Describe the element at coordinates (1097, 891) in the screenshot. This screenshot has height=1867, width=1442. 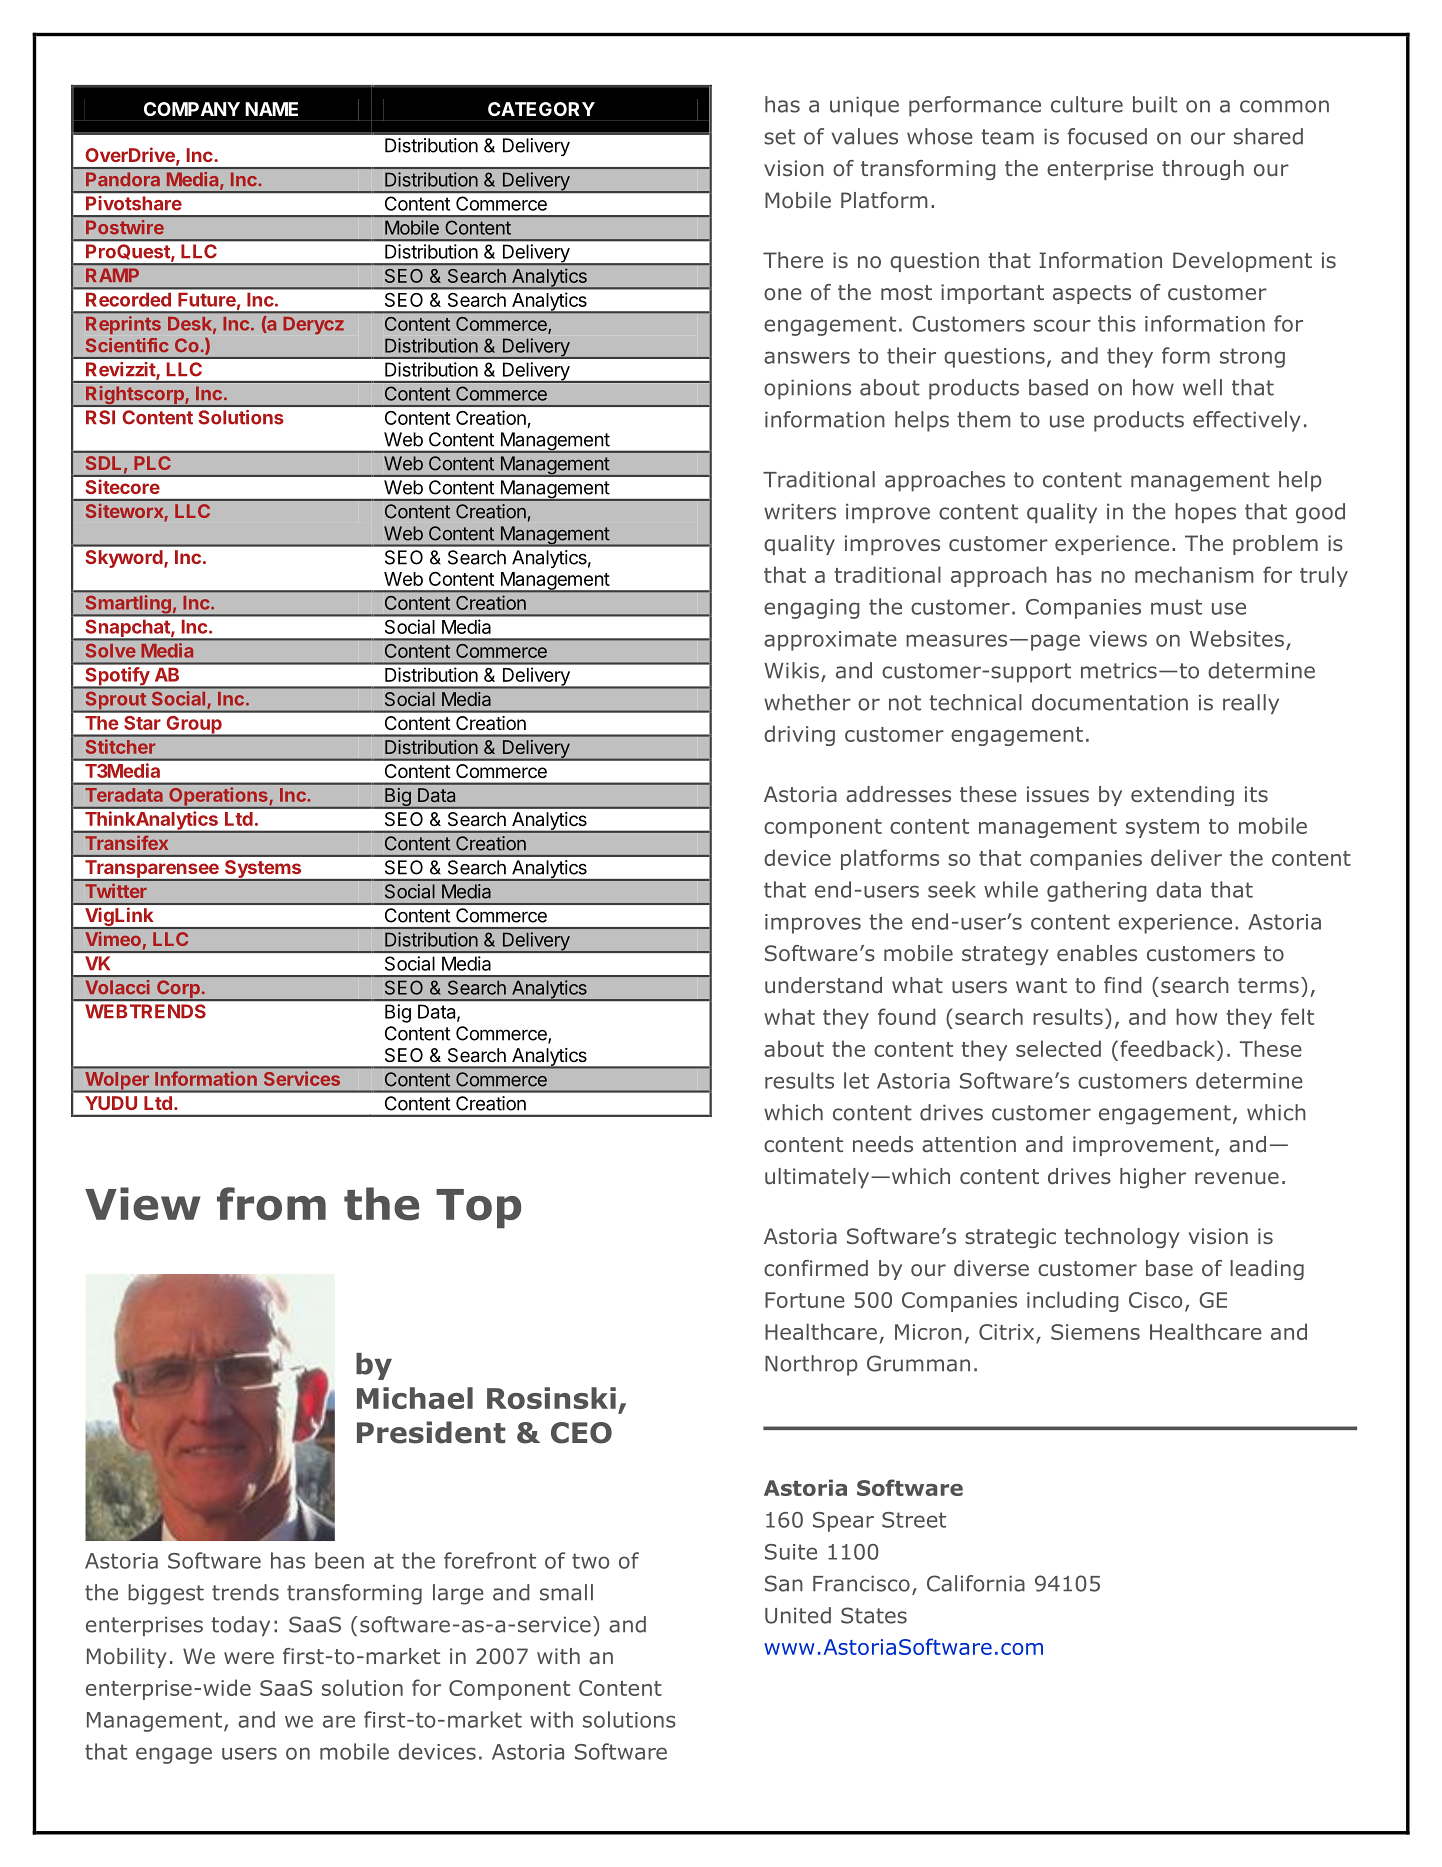
I see `gathering` at that location.
